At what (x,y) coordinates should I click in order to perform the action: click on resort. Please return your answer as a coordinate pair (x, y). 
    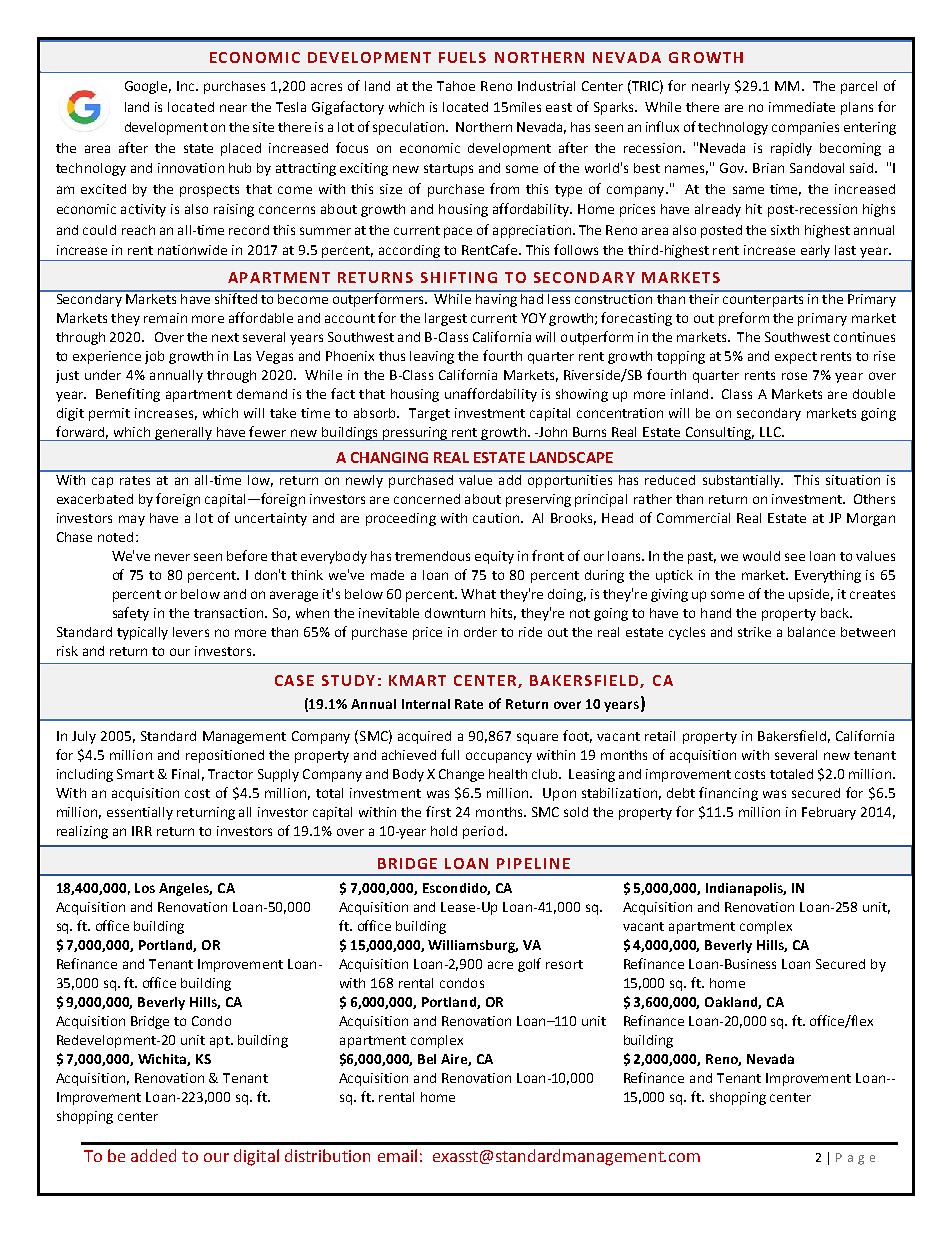
    Looking at the image, I should click on (564, 964).
